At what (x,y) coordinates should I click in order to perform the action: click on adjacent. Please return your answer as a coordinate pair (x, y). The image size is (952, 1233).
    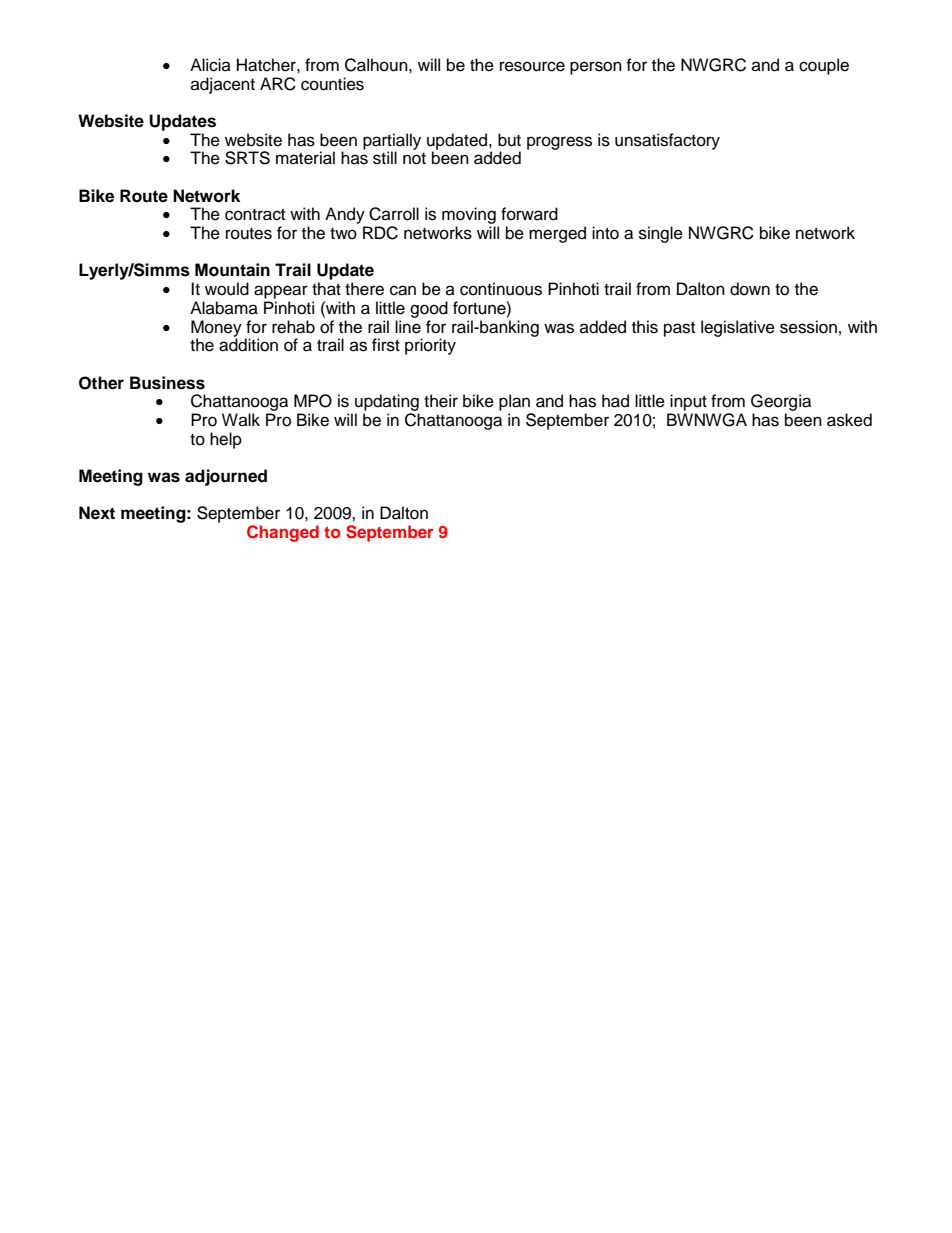
    Looking at the image, I should click on (223, 85).
